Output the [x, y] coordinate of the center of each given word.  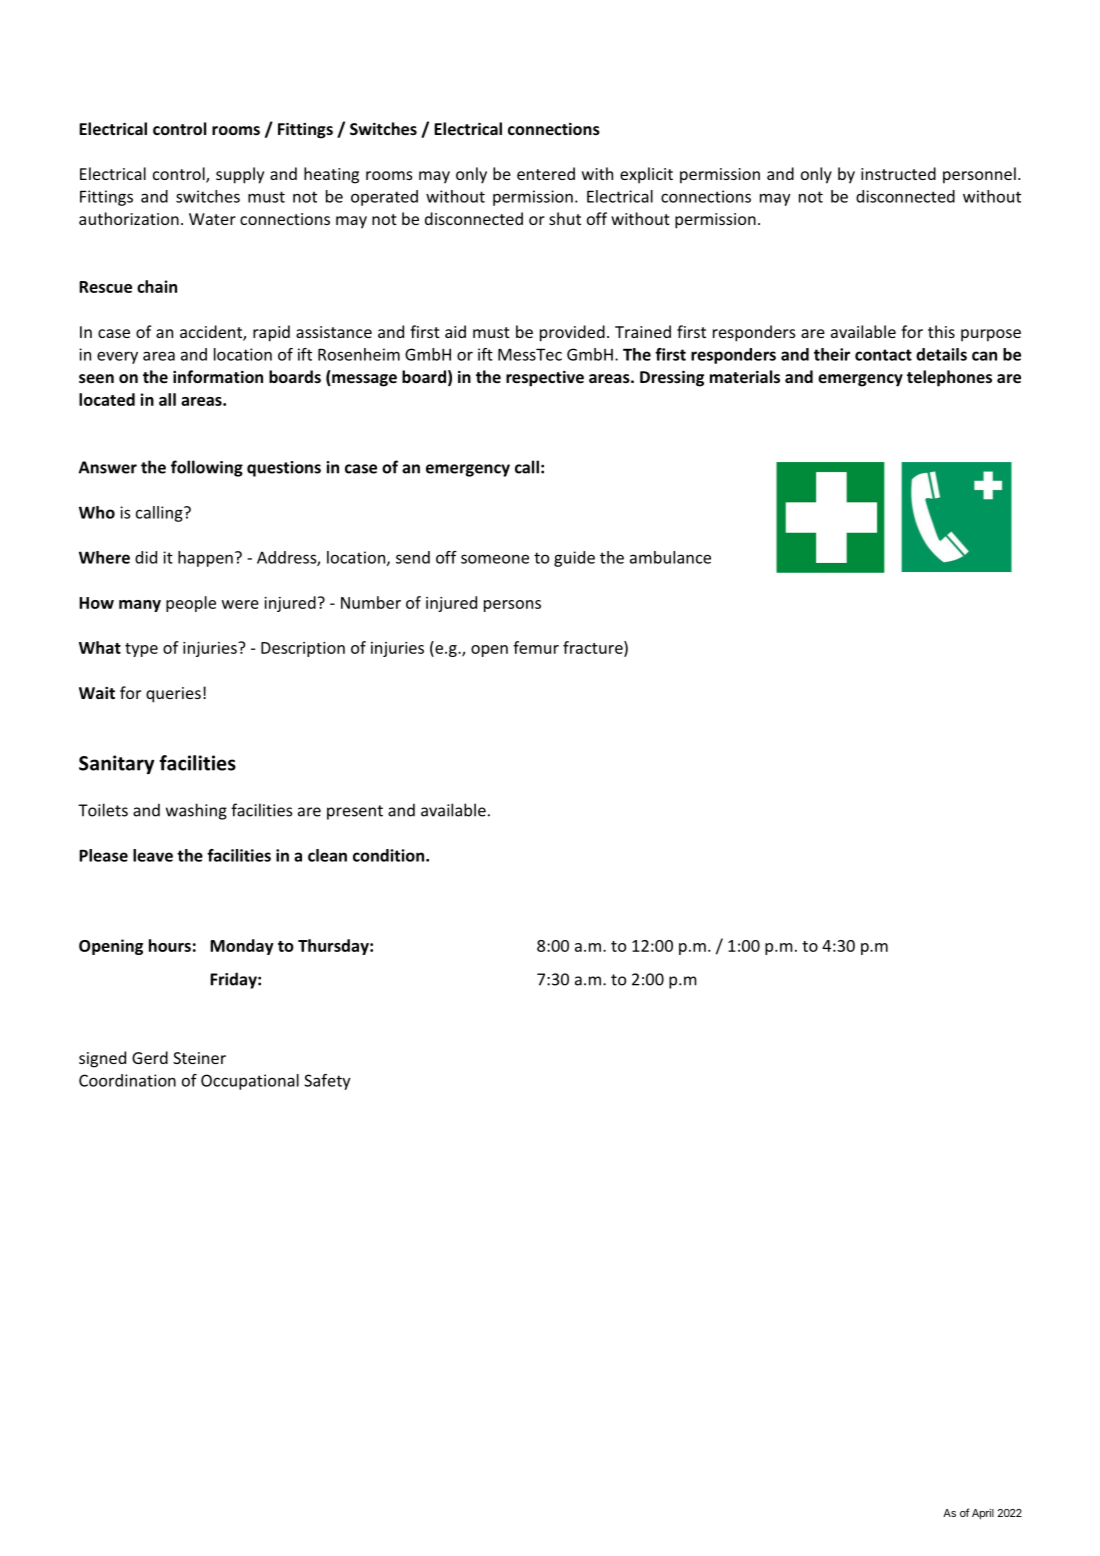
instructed [898, 173]
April [983, 1514]
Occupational [250, 1082]
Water [212, 219]
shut [565, 218]
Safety [327, 1082]
